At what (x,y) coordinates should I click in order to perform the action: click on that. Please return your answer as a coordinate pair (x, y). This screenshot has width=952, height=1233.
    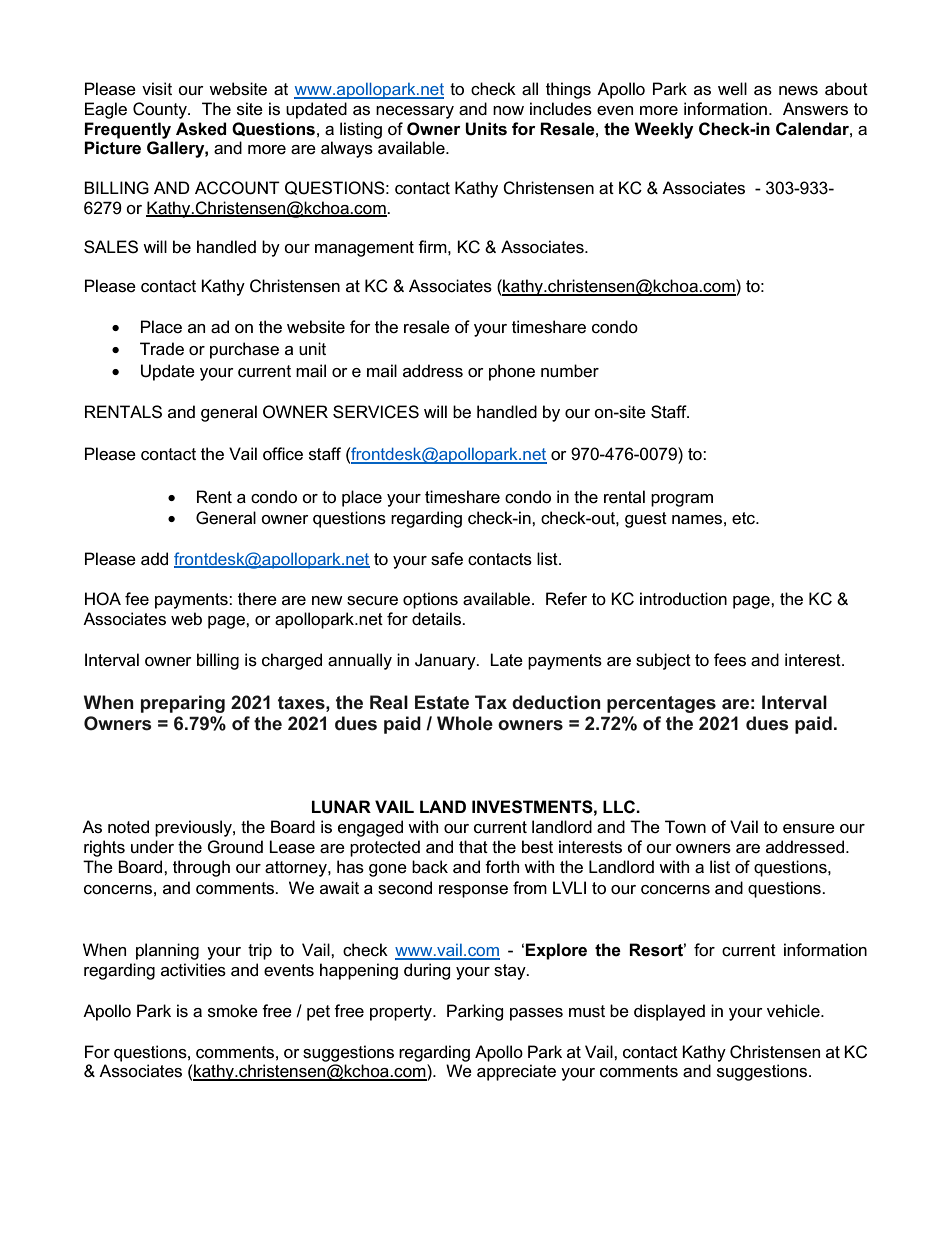
    Looking at the image, I should click on (473, 846).
